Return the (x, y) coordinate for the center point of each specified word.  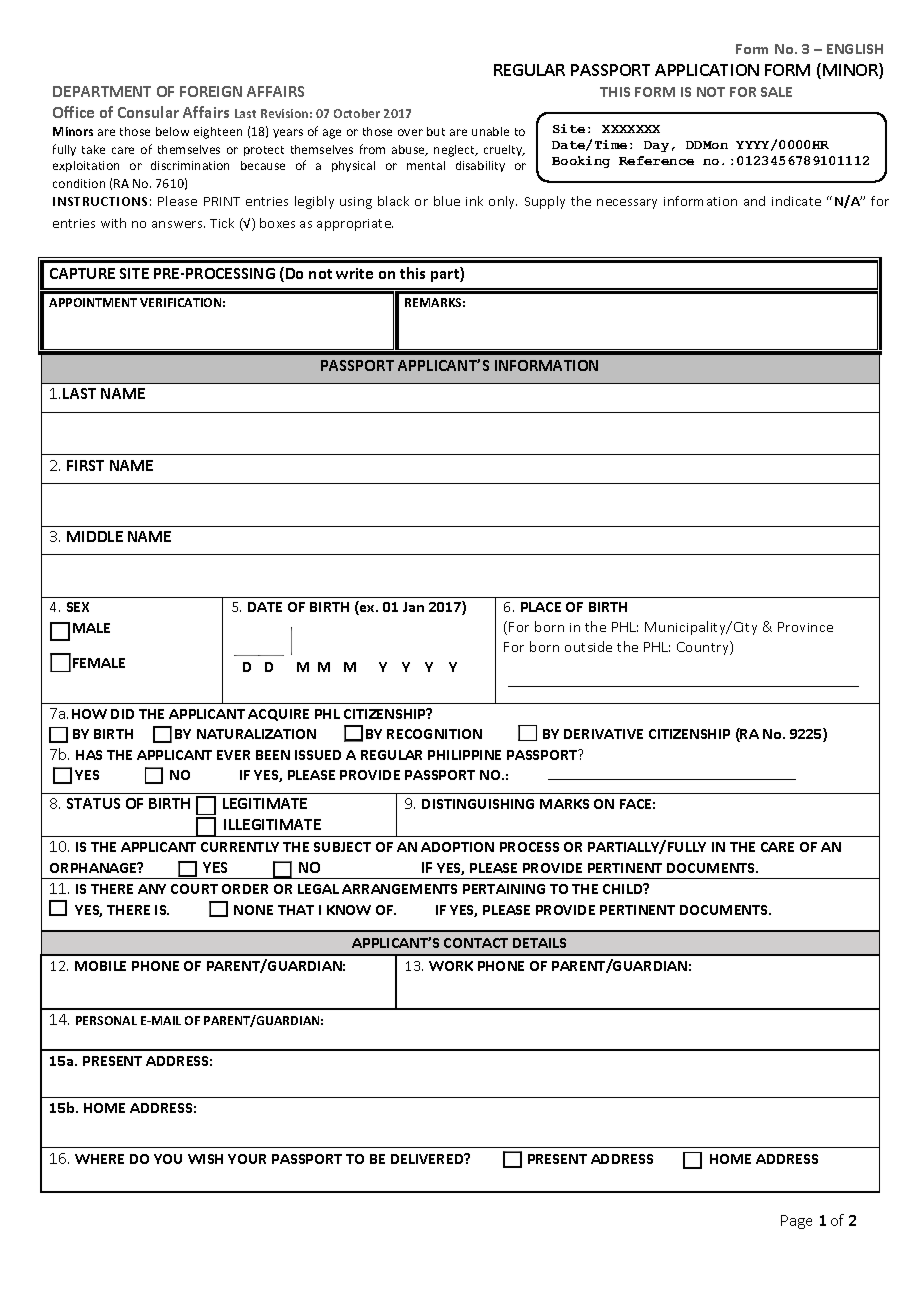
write (354, 273)
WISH (205, 1159)
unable (490, 131)
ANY (152, 889)
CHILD (624, 888)
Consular (148, 112)
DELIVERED (428, 1158)
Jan (413, 607)
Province (805, 627)
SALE (776, 92)
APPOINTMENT (93, 302)
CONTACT (476, 943)
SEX (78, 607)
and (754, 201)
